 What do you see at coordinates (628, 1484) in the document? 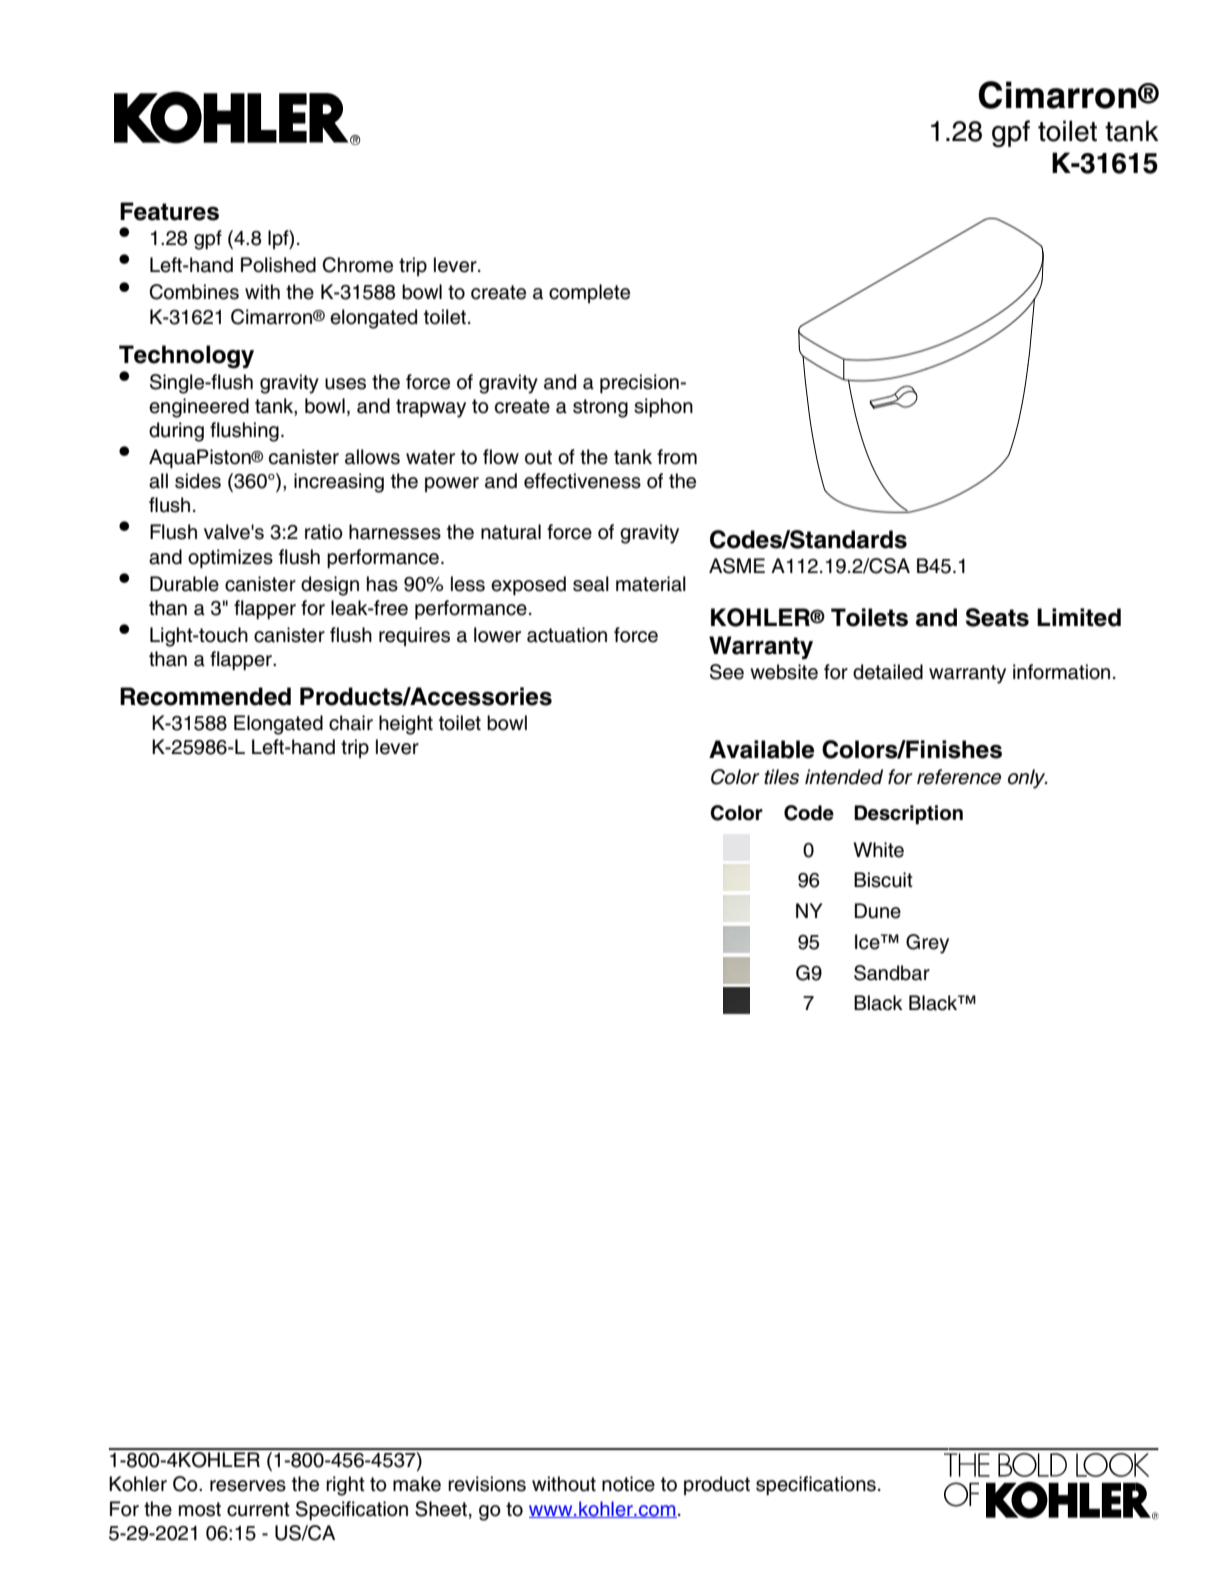
I see `notice` at bounding box center [628, 1484].
